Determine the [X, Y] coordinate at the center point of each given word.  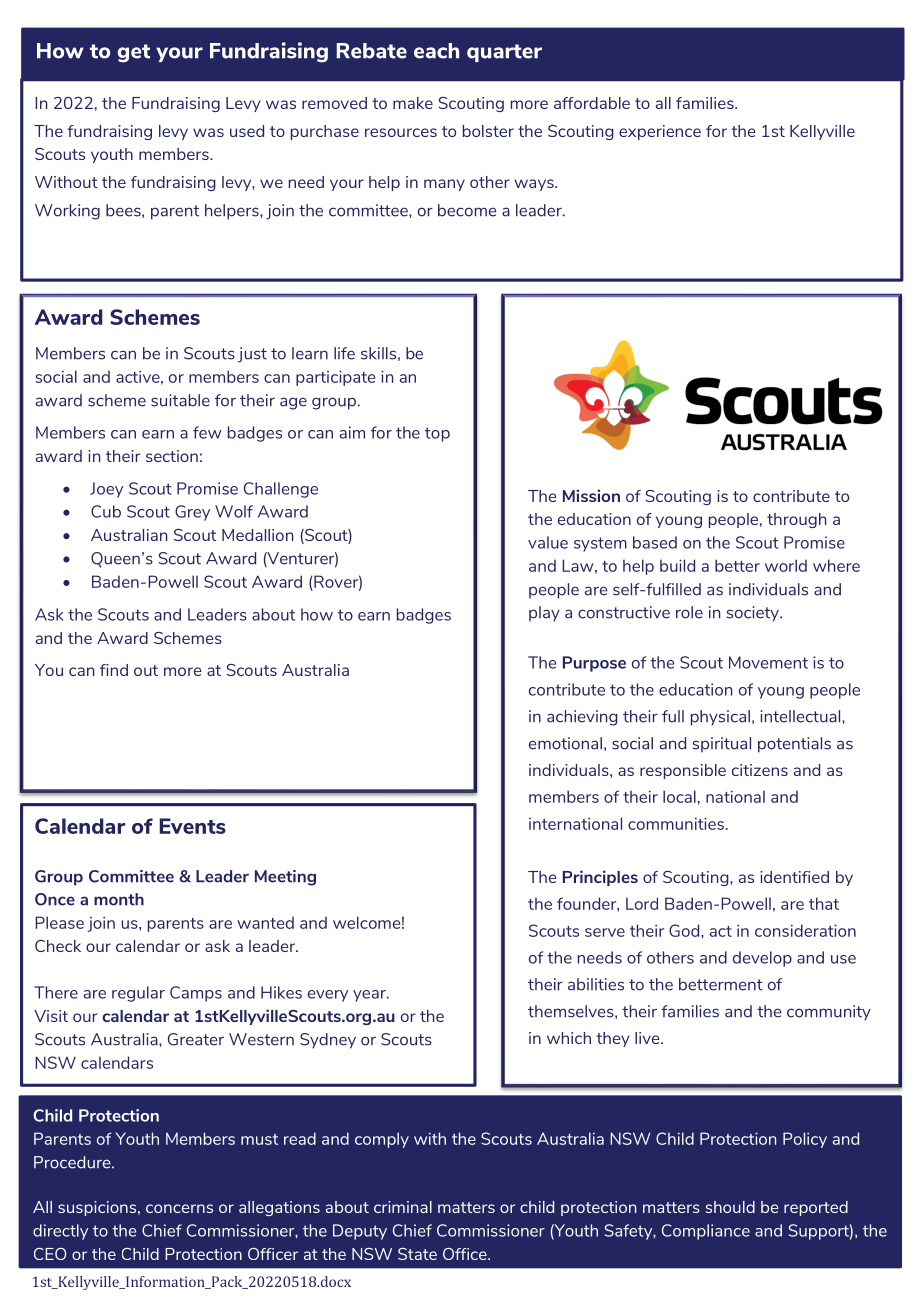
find [114, 670]
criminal [403, 1207]
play [544, 614]
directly [60, 1232]
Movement [768, 662]
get [134, 53]
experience [660, 132]
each [436, 51]
